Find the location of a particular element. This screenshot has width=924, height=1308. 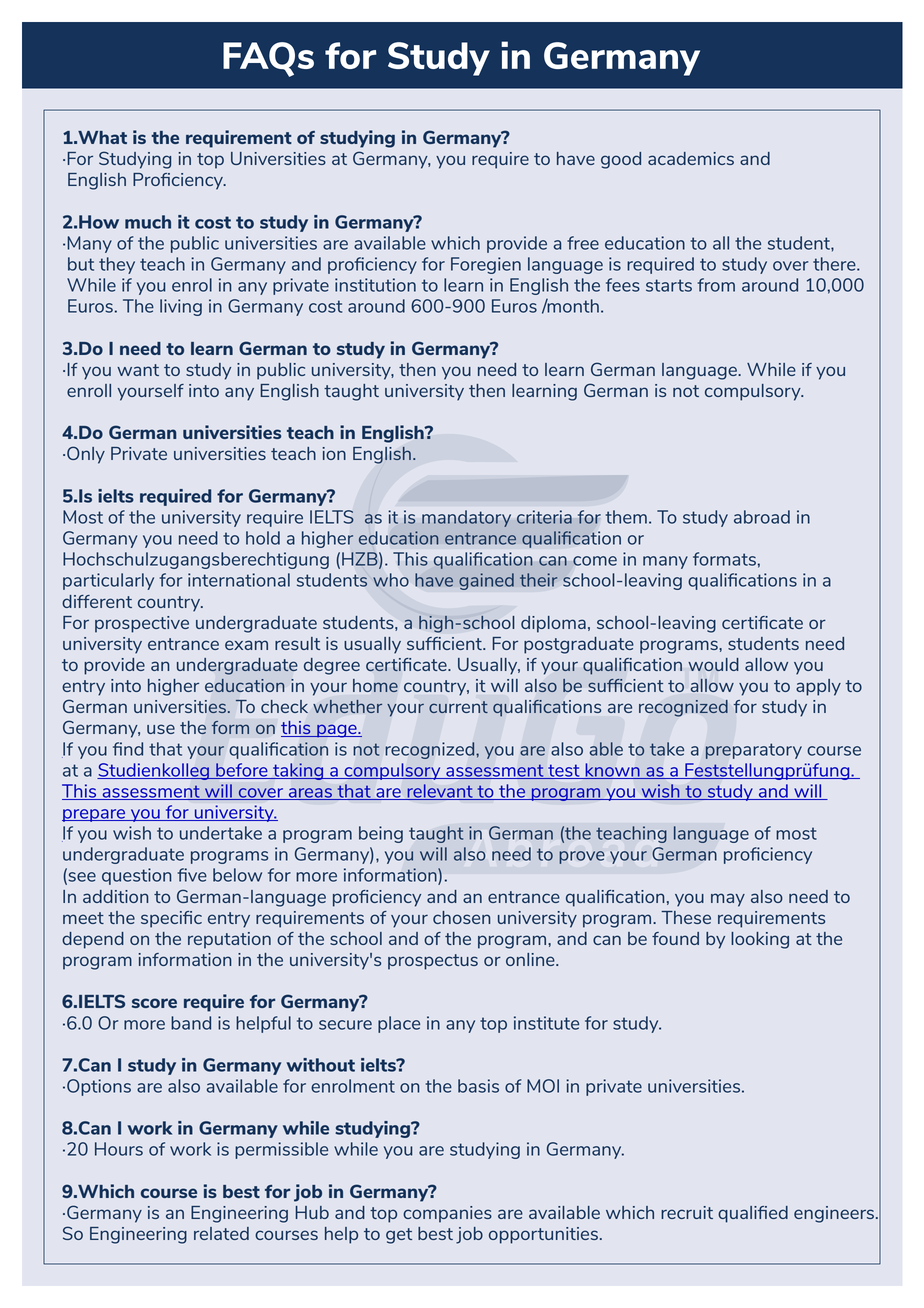

hold is located at coordinates (263, 538).
